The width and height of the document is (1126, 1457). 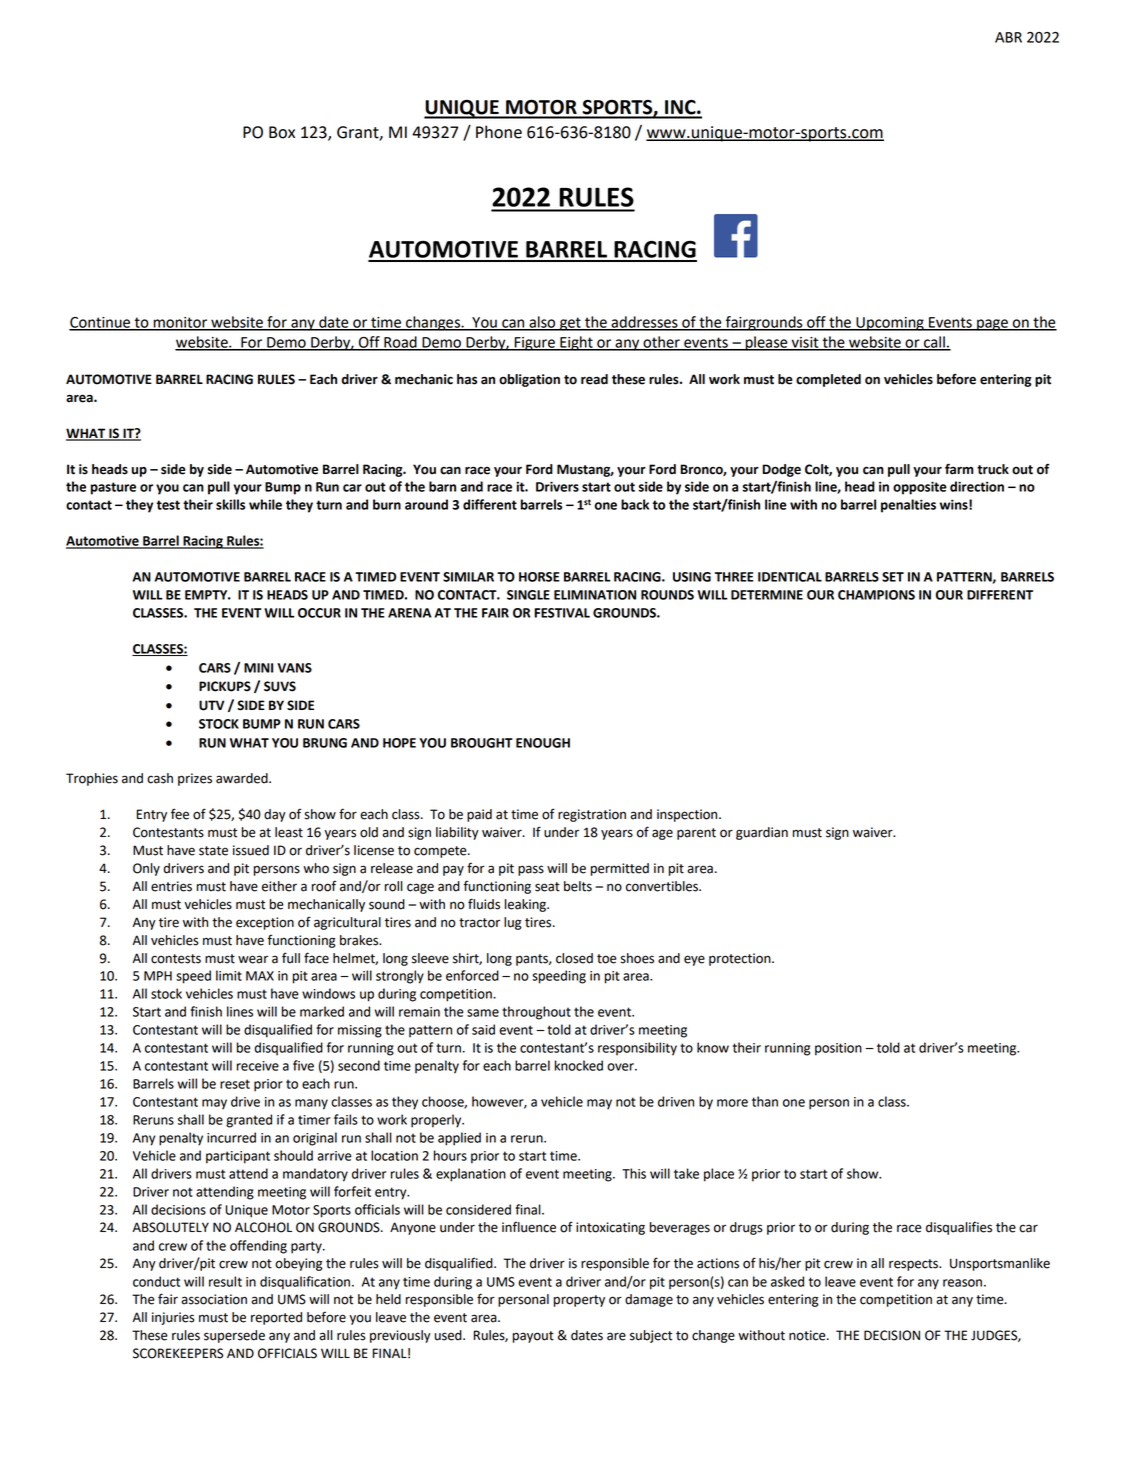 What do you see at coordinates (1008, 37) in the document?
I see `ABR` at bounding box center [1008, 37].
